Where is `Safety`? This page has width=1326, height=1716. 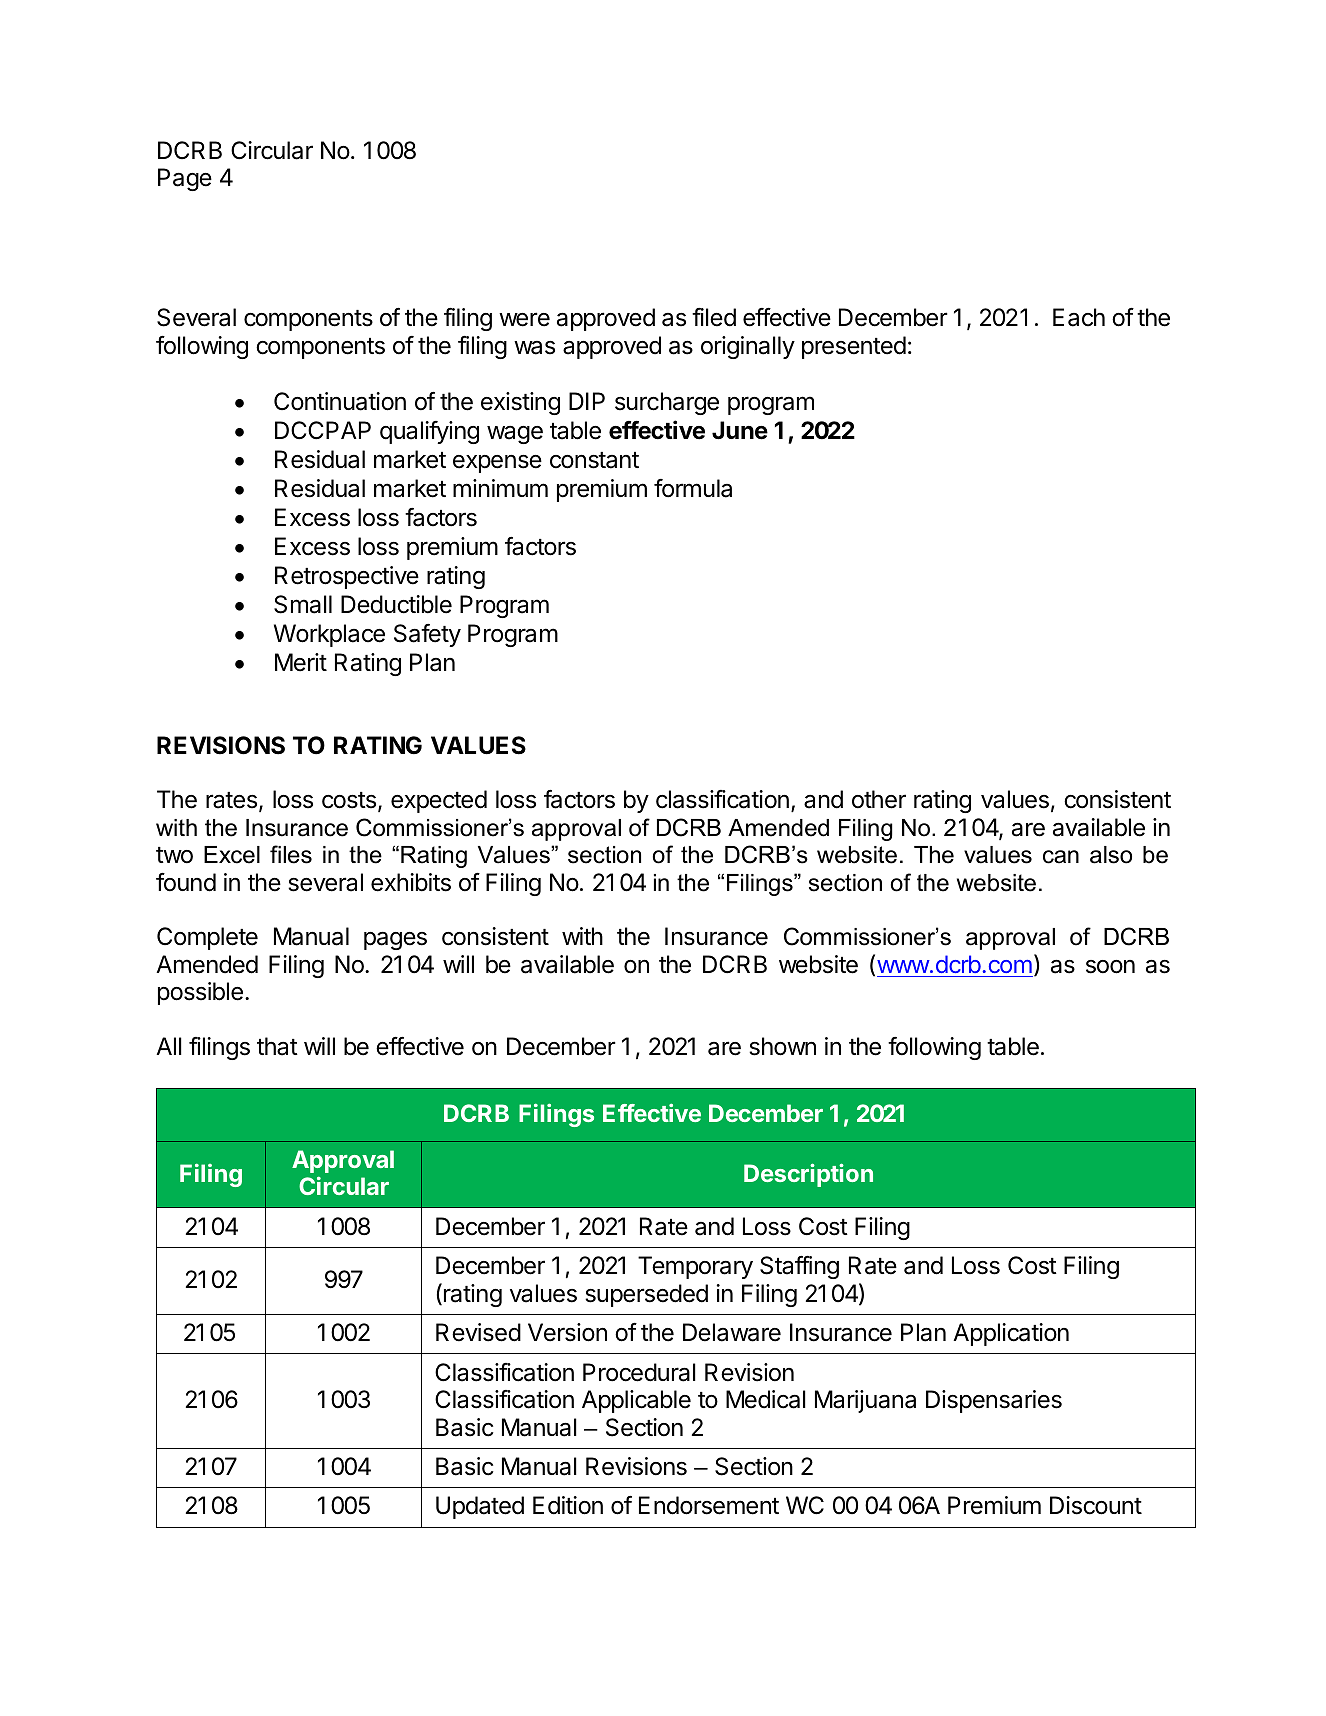
Safety is located at coordinates (427, 635).
